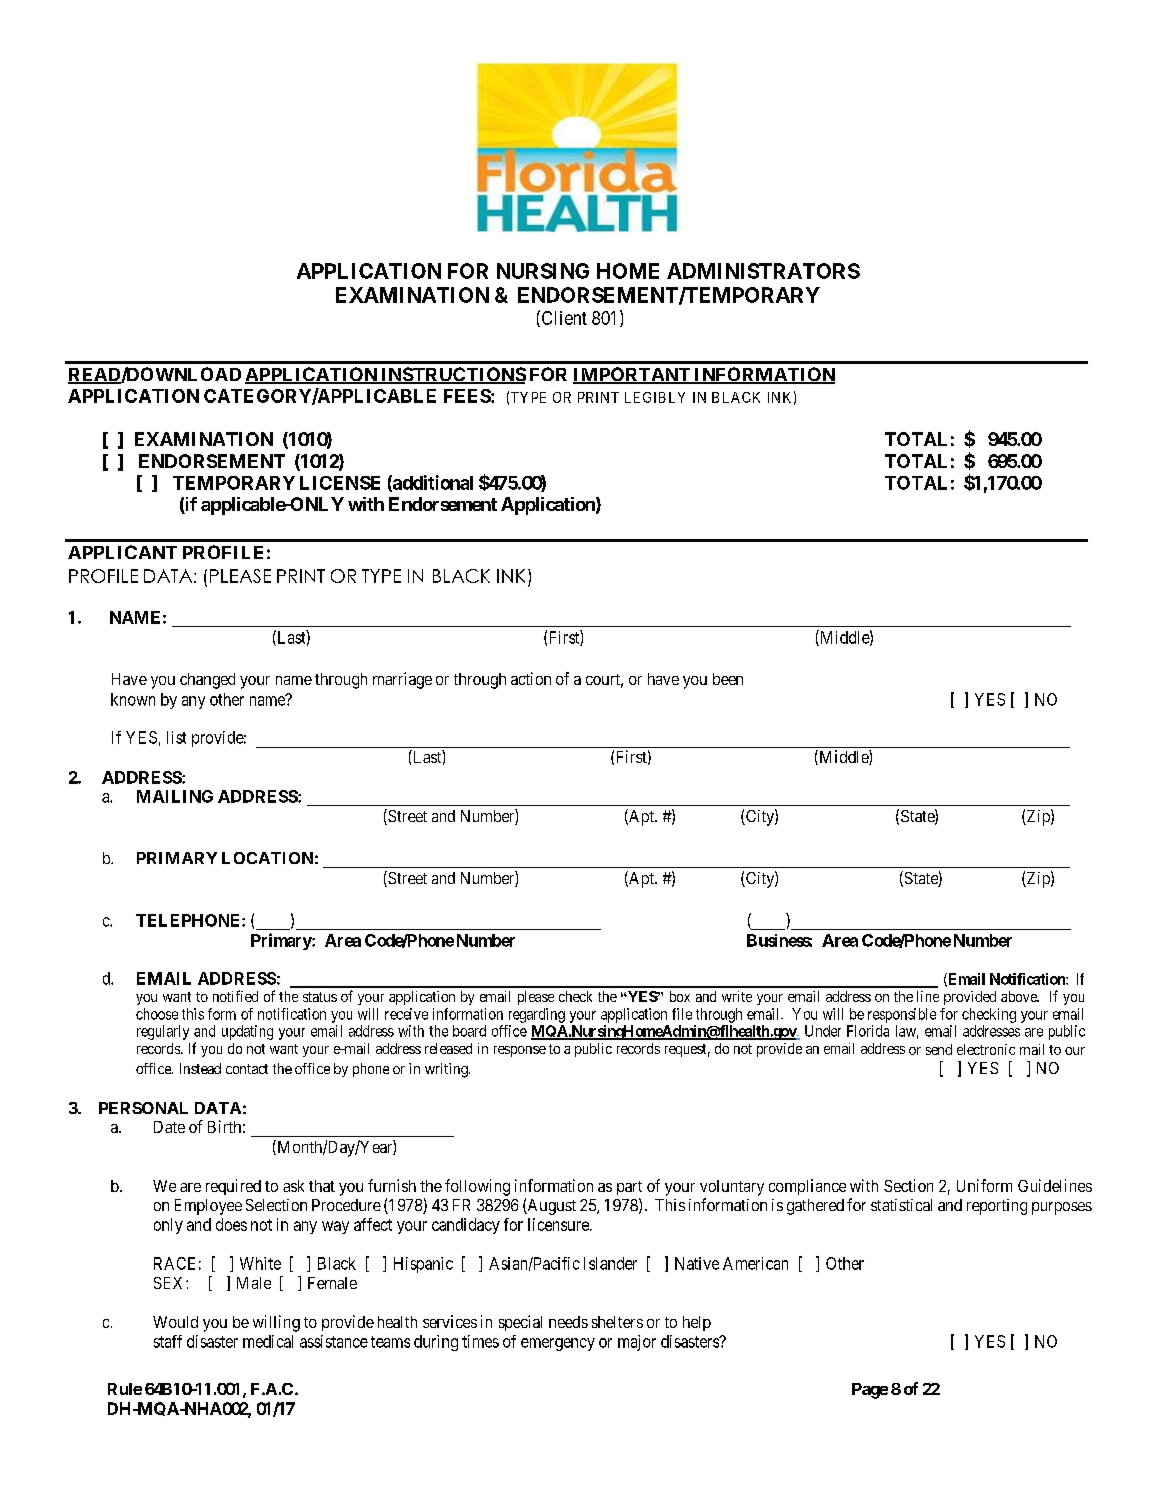 Image resolution: width=1153 pixels, height=1492 pixels. I want to click on reporting, so click(997, 1207).
